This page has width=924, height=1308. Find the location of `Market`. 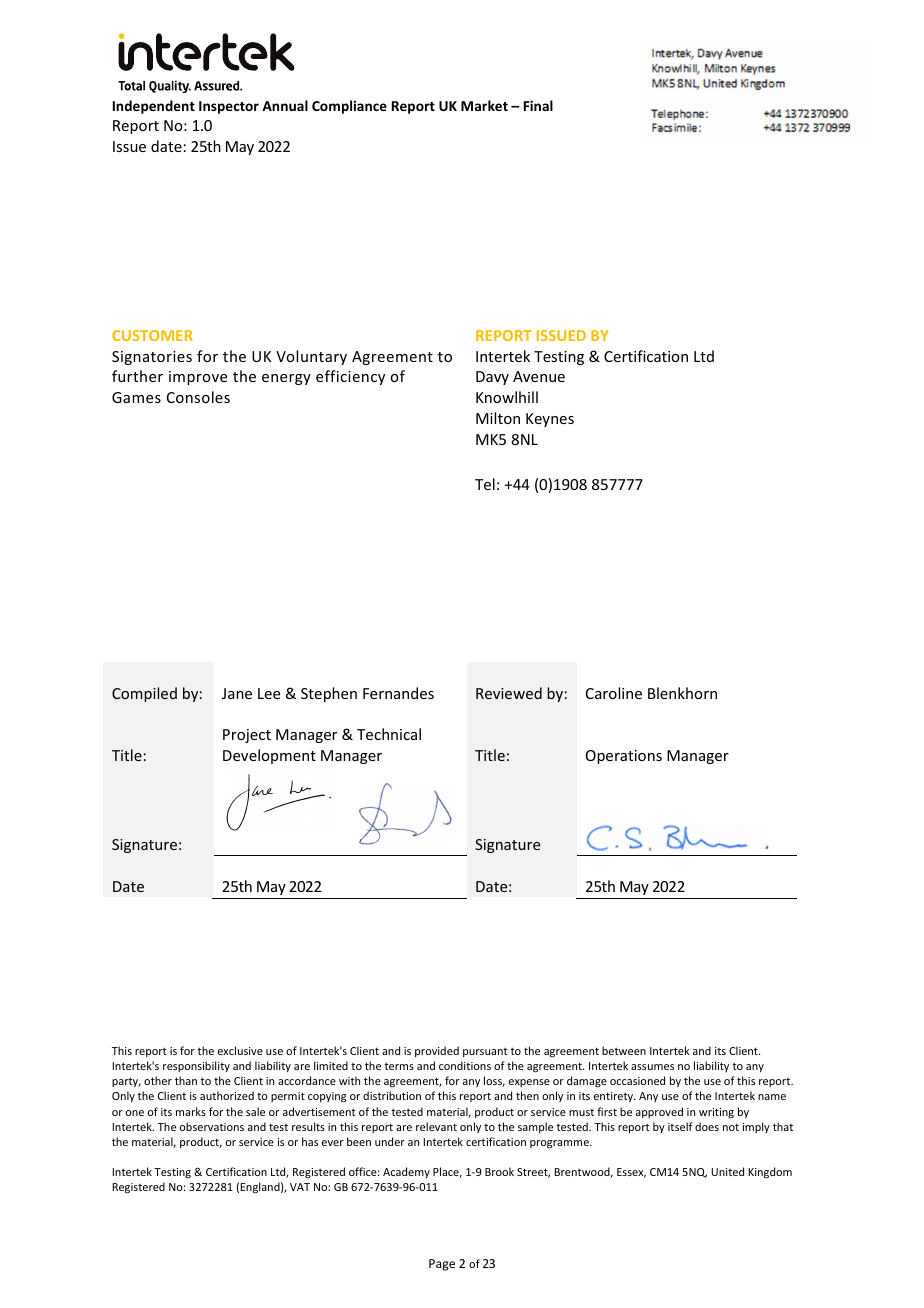

Market is located at coordinates (484, 105).
